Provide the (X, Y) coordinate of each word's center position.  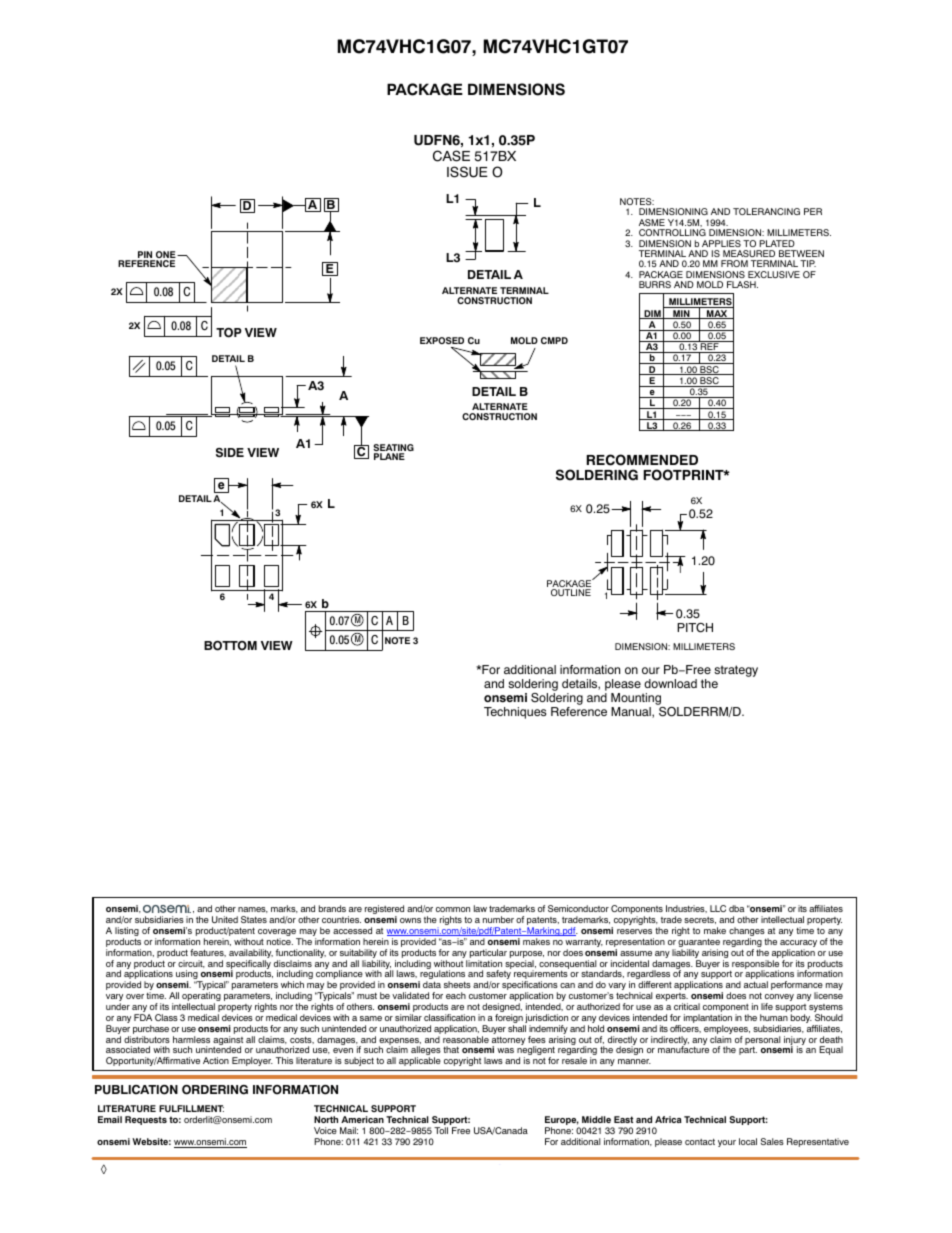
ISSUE (467, 172)
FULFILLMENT (191, 1108)
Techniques (515, 713)
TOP (229, 333)
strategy (736, 671)
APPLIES (721, 243)
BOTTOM (230, 646)
